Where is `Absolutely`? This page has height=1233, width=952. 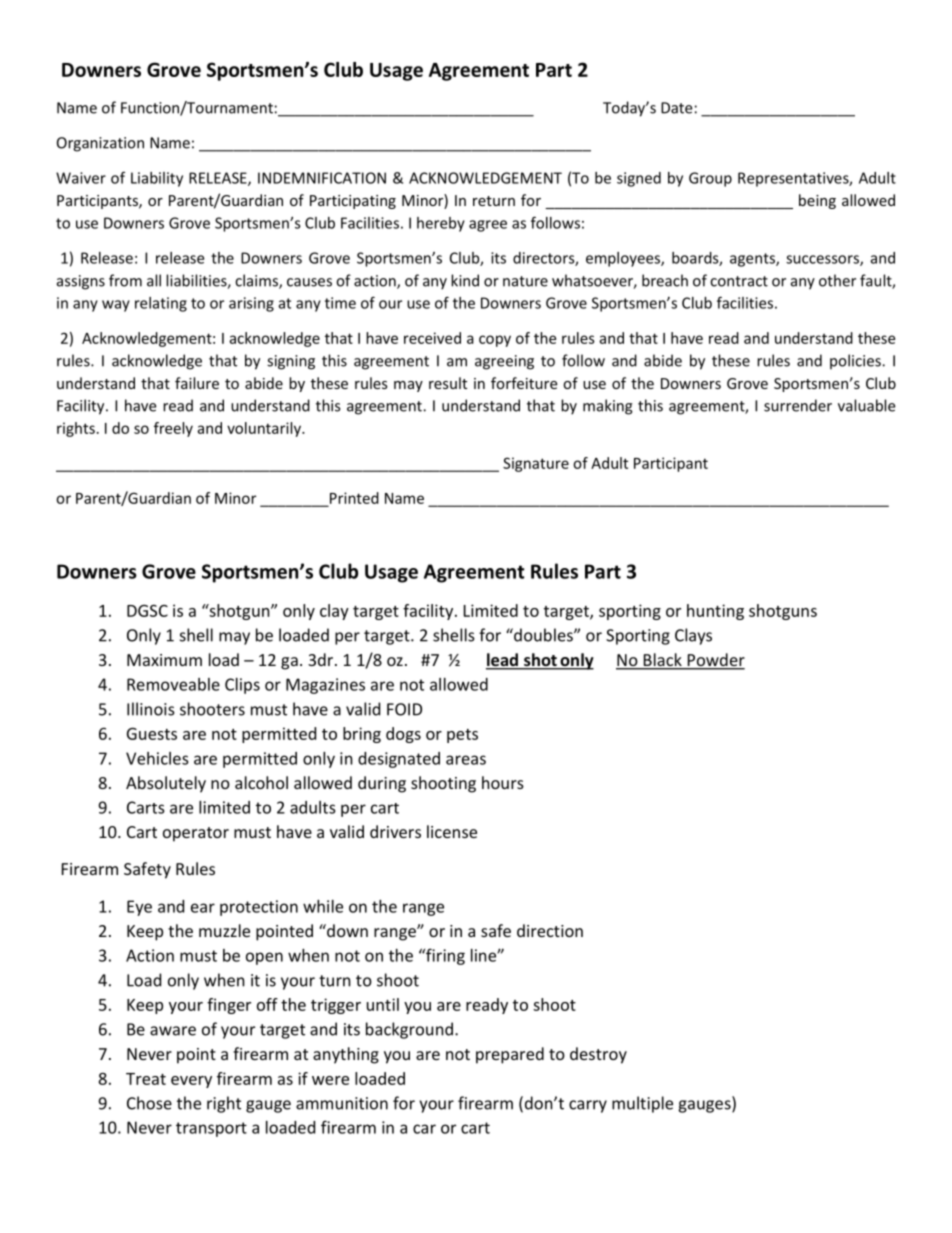
Absolutely is located at coordinates (166, 784).
